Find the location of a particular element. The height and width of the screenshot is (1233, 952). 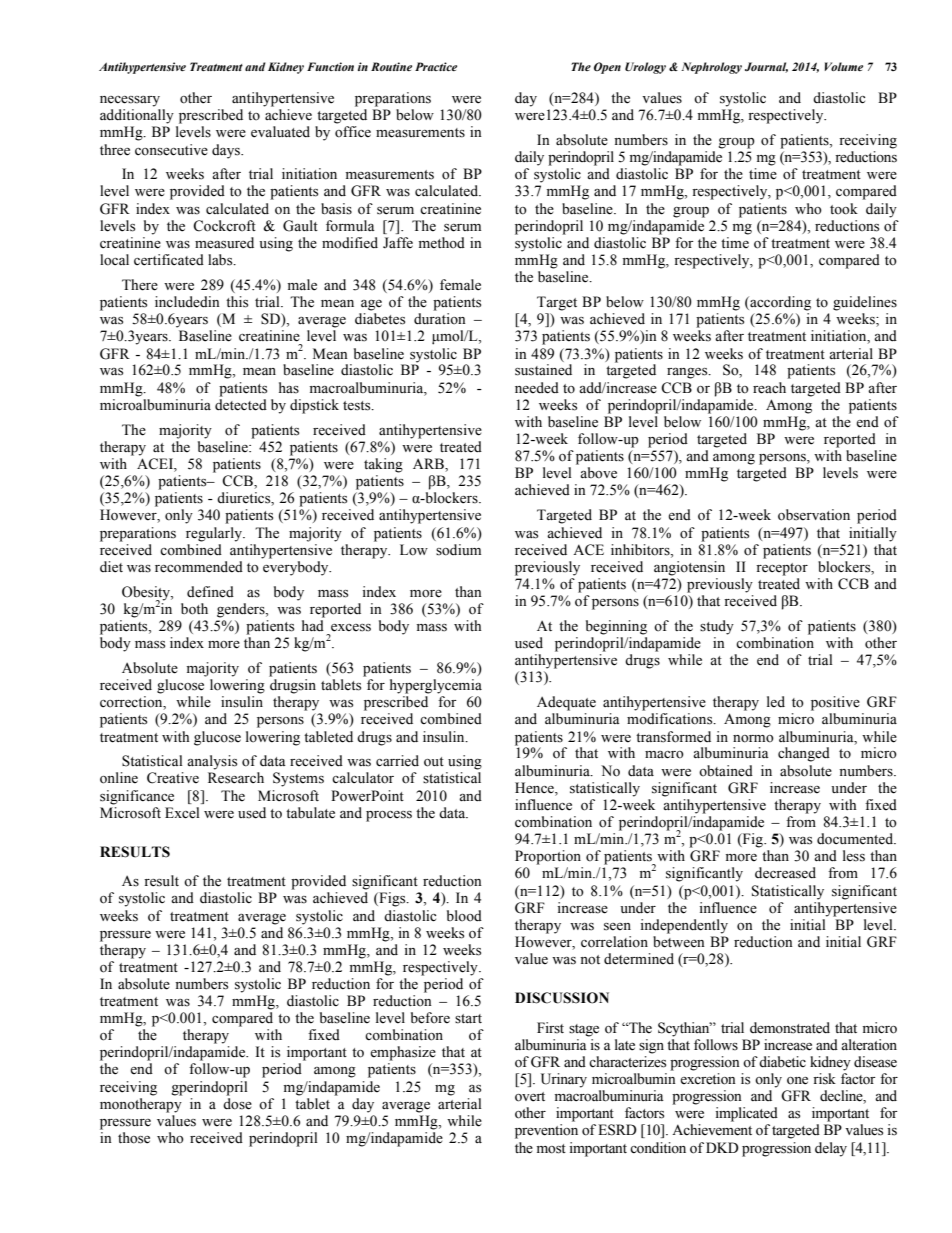

receptor is located at coordinates (782, 569).
